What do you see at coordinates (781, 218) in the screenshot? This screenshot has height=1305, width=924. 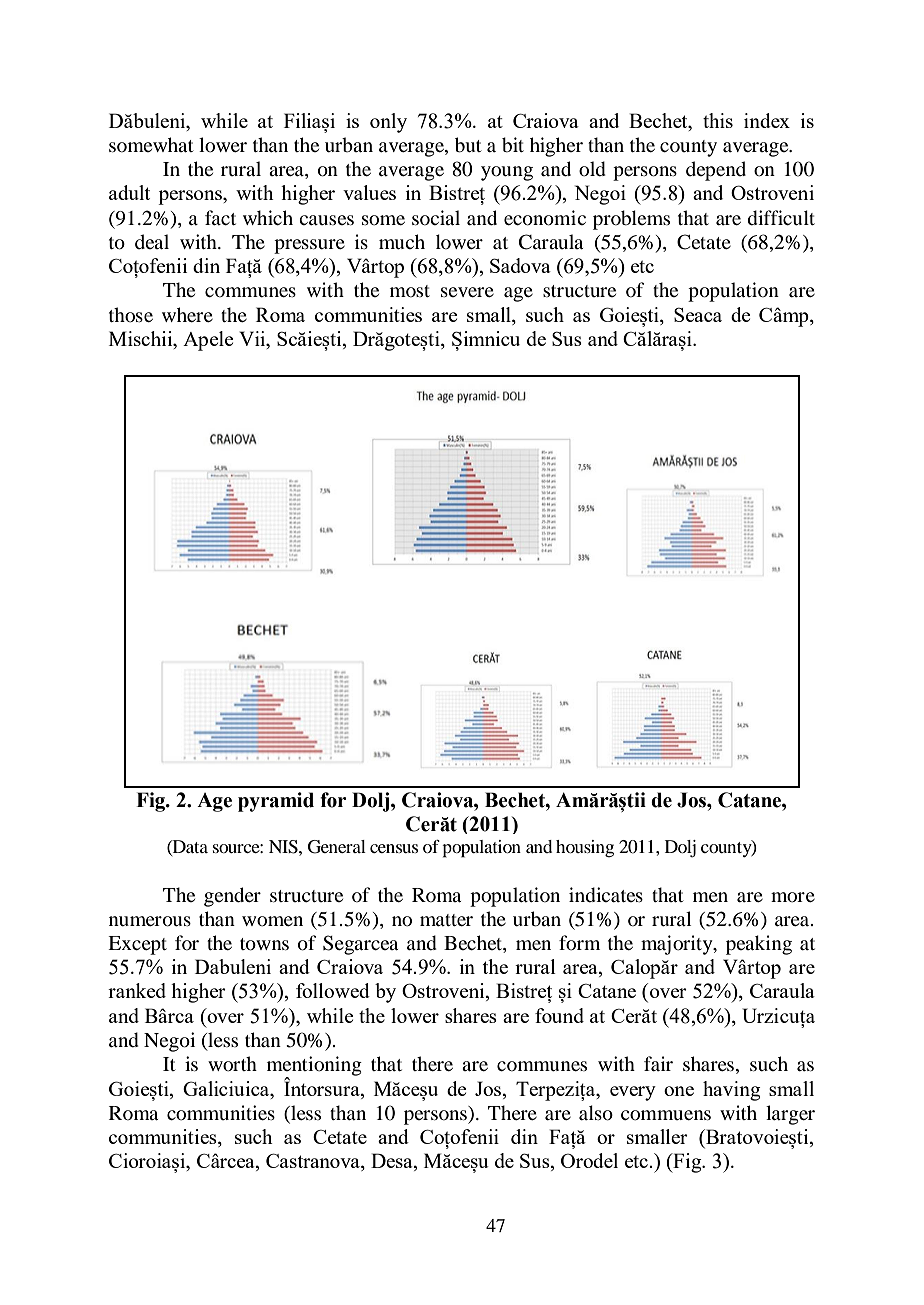 I see `difficult` at bounding box center [781, 218].
